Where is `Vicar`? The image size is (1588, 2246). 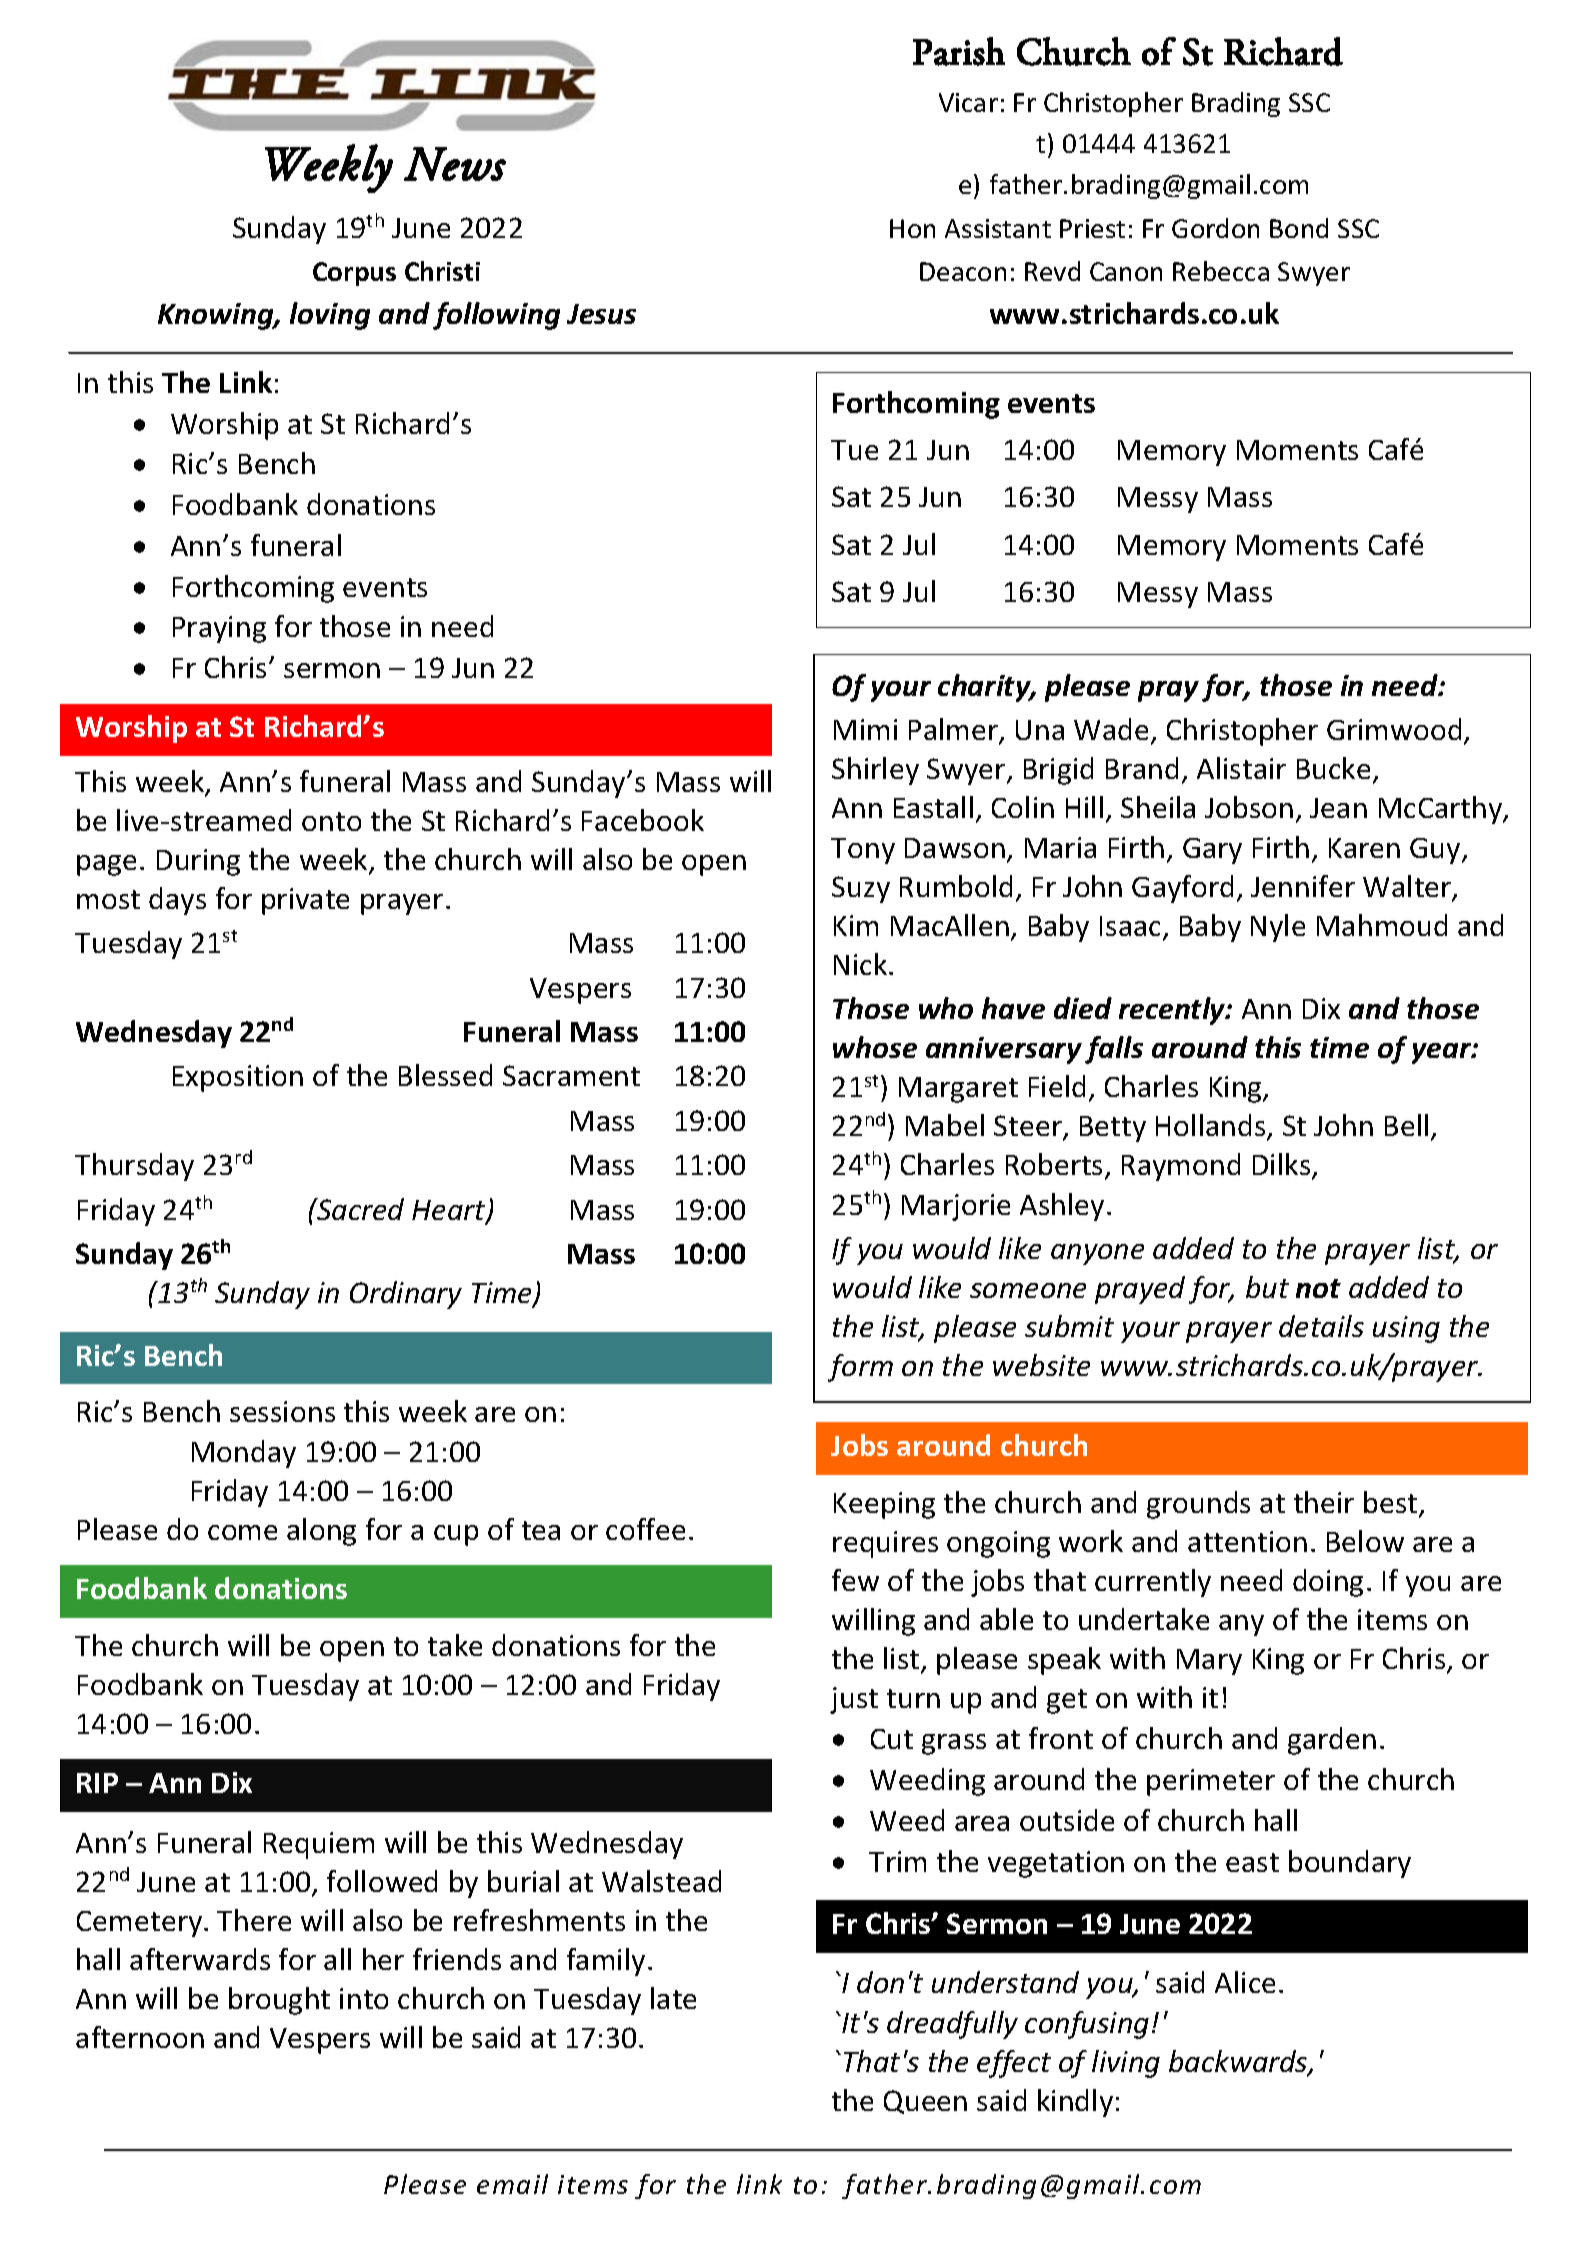 Vicar is located at coordinates (968, 102).
